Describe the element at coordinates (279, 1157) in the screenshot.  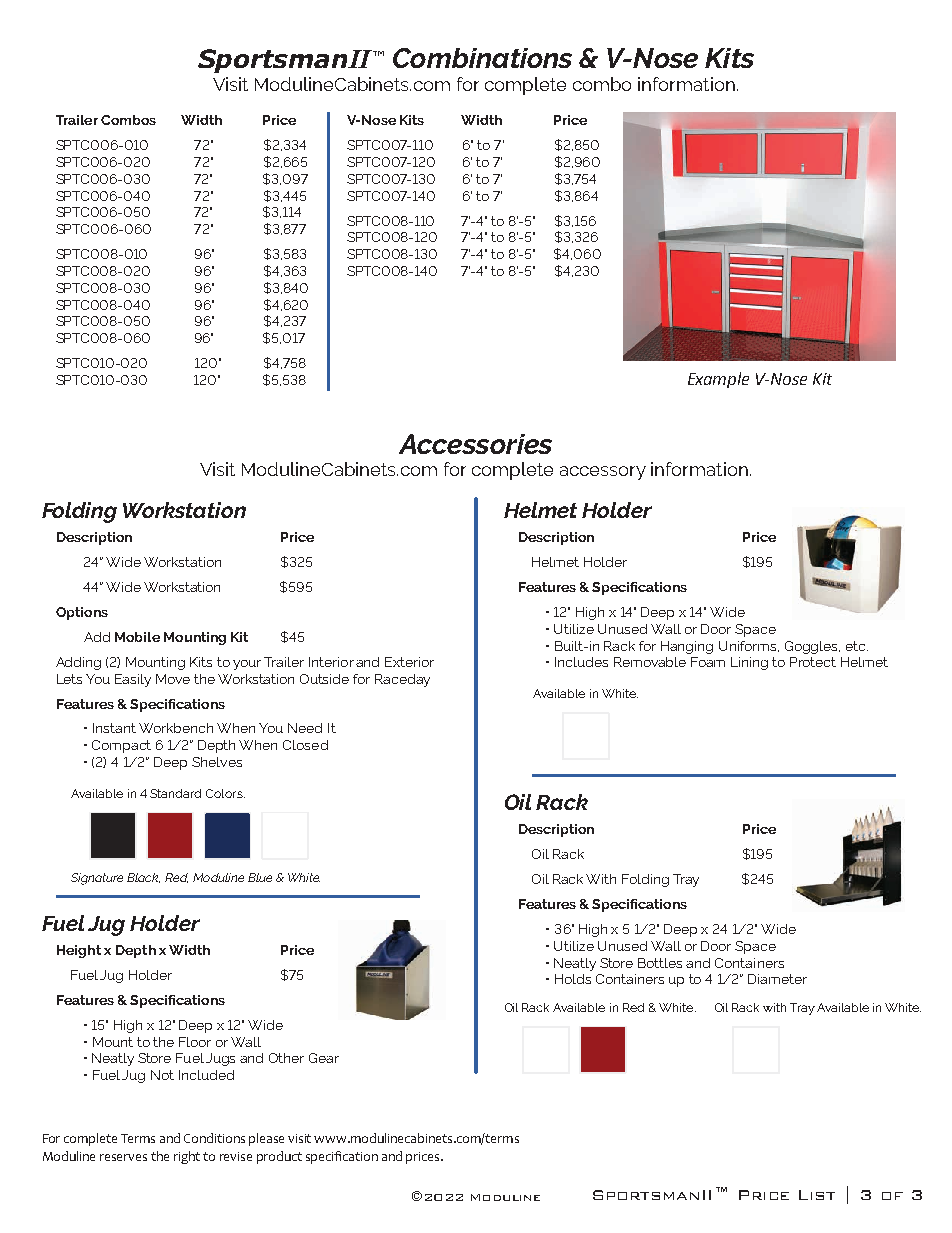
I see `product` at that location.
